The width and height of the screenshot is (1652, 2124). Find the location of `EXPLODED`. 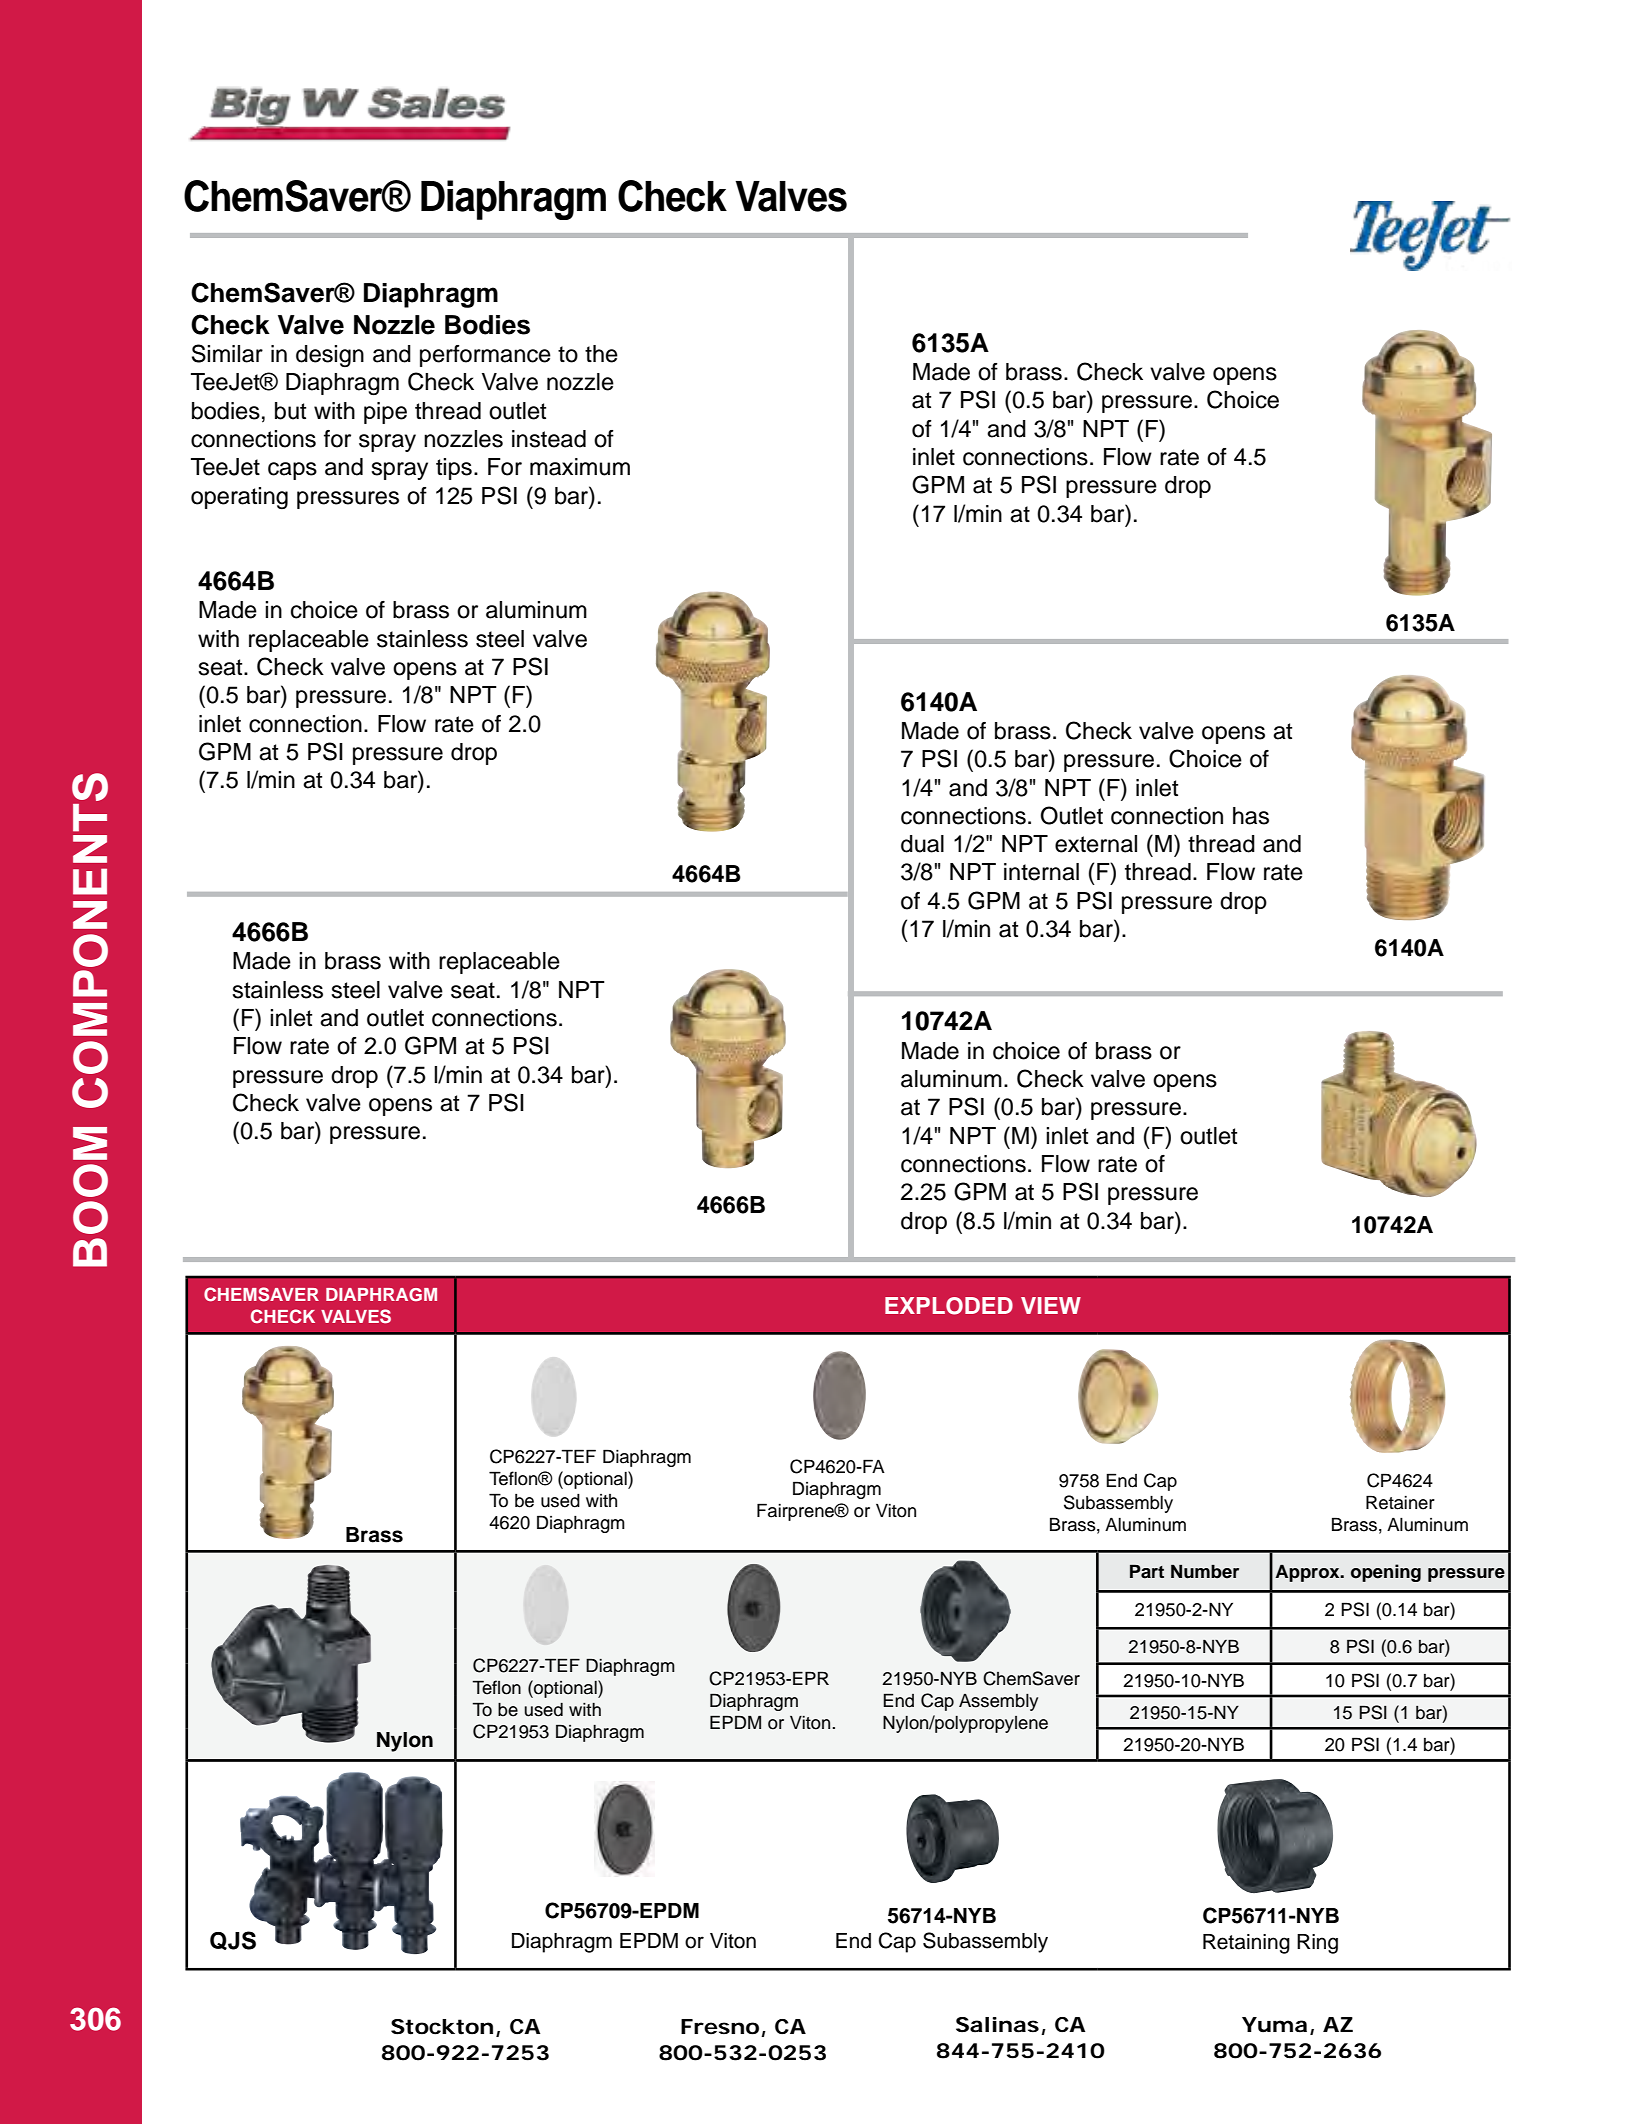

EXPLODED is located at coordinates (949, 1306).
